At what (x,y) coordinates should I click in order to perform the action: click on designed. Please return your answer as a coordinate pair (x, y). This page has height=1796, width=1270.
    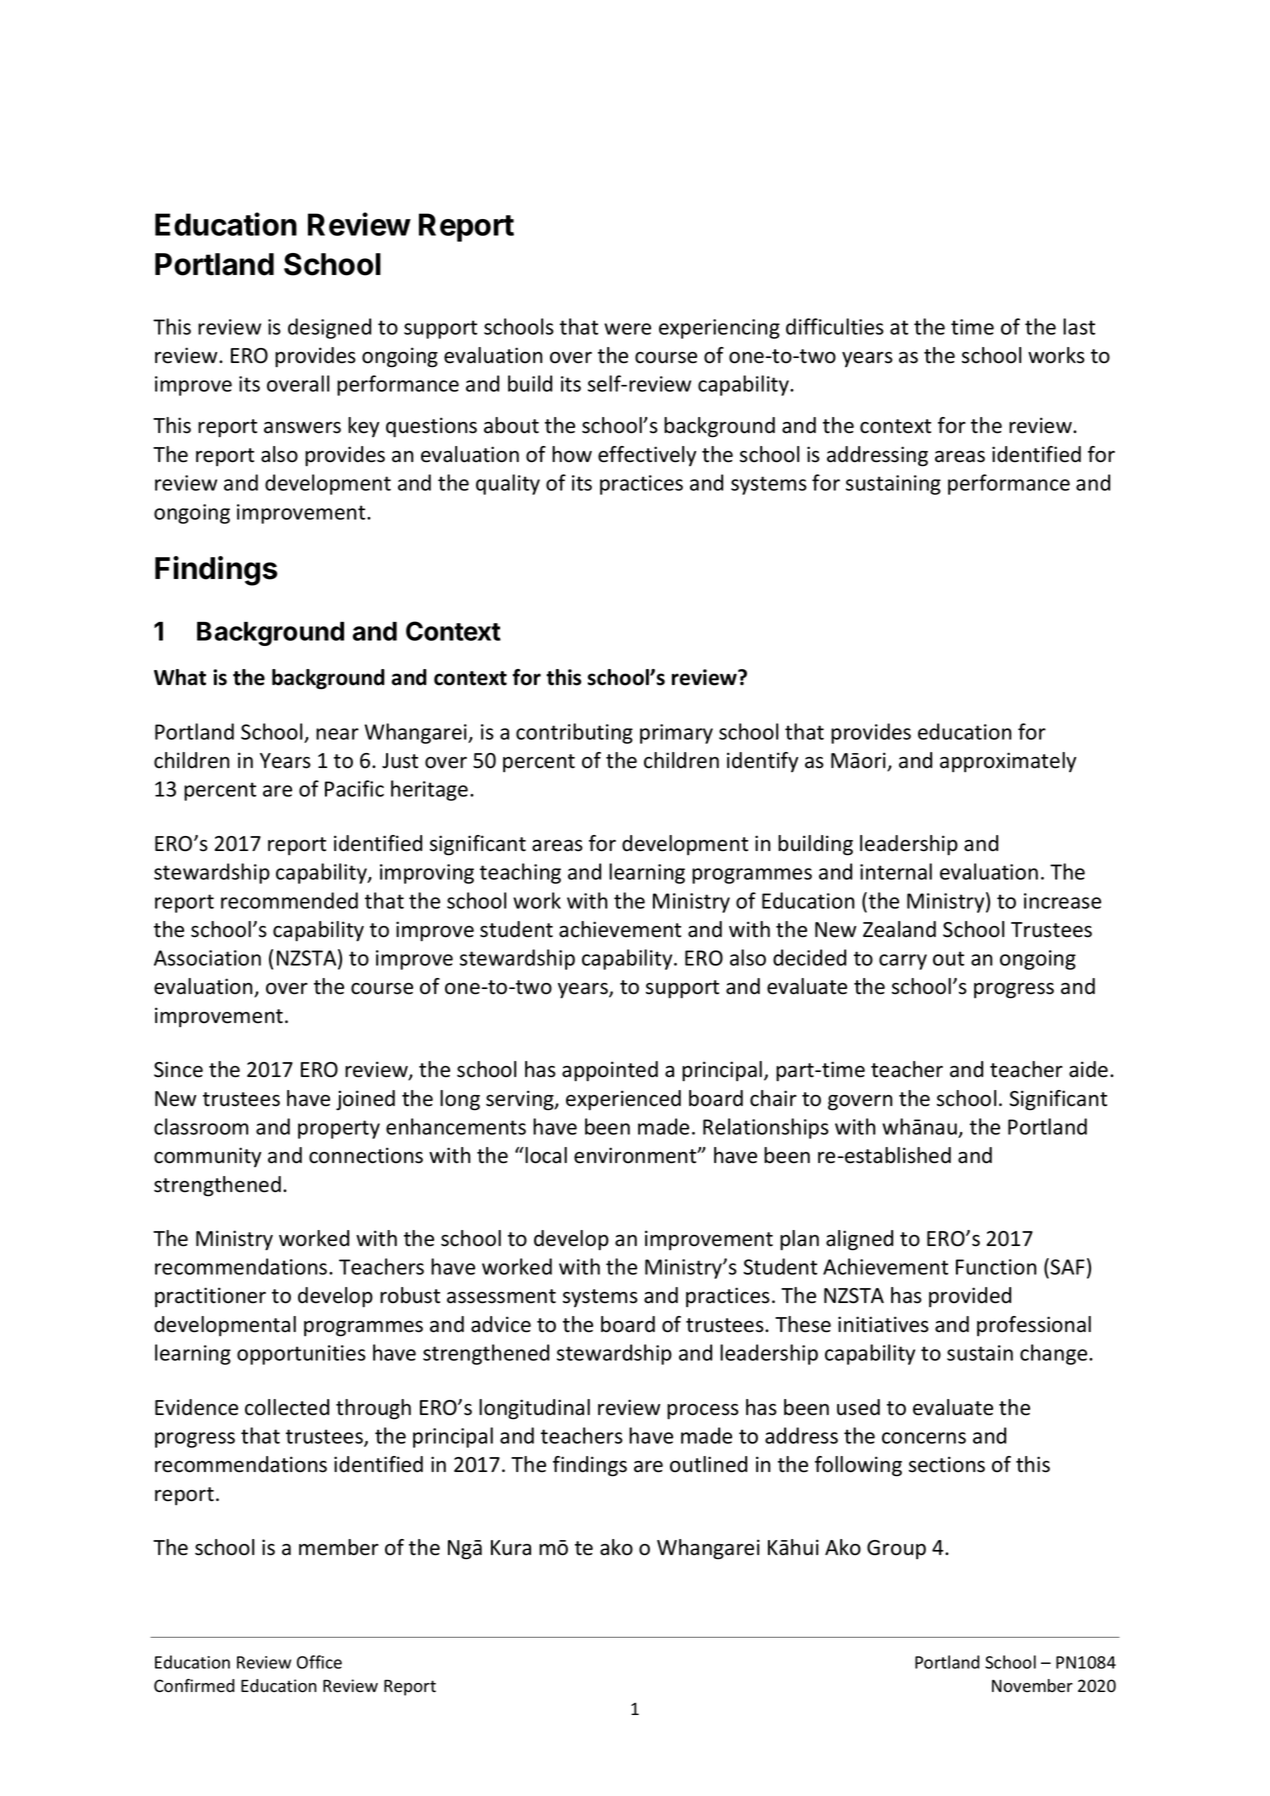
    Looking at the image, I should click on (329, 328).
